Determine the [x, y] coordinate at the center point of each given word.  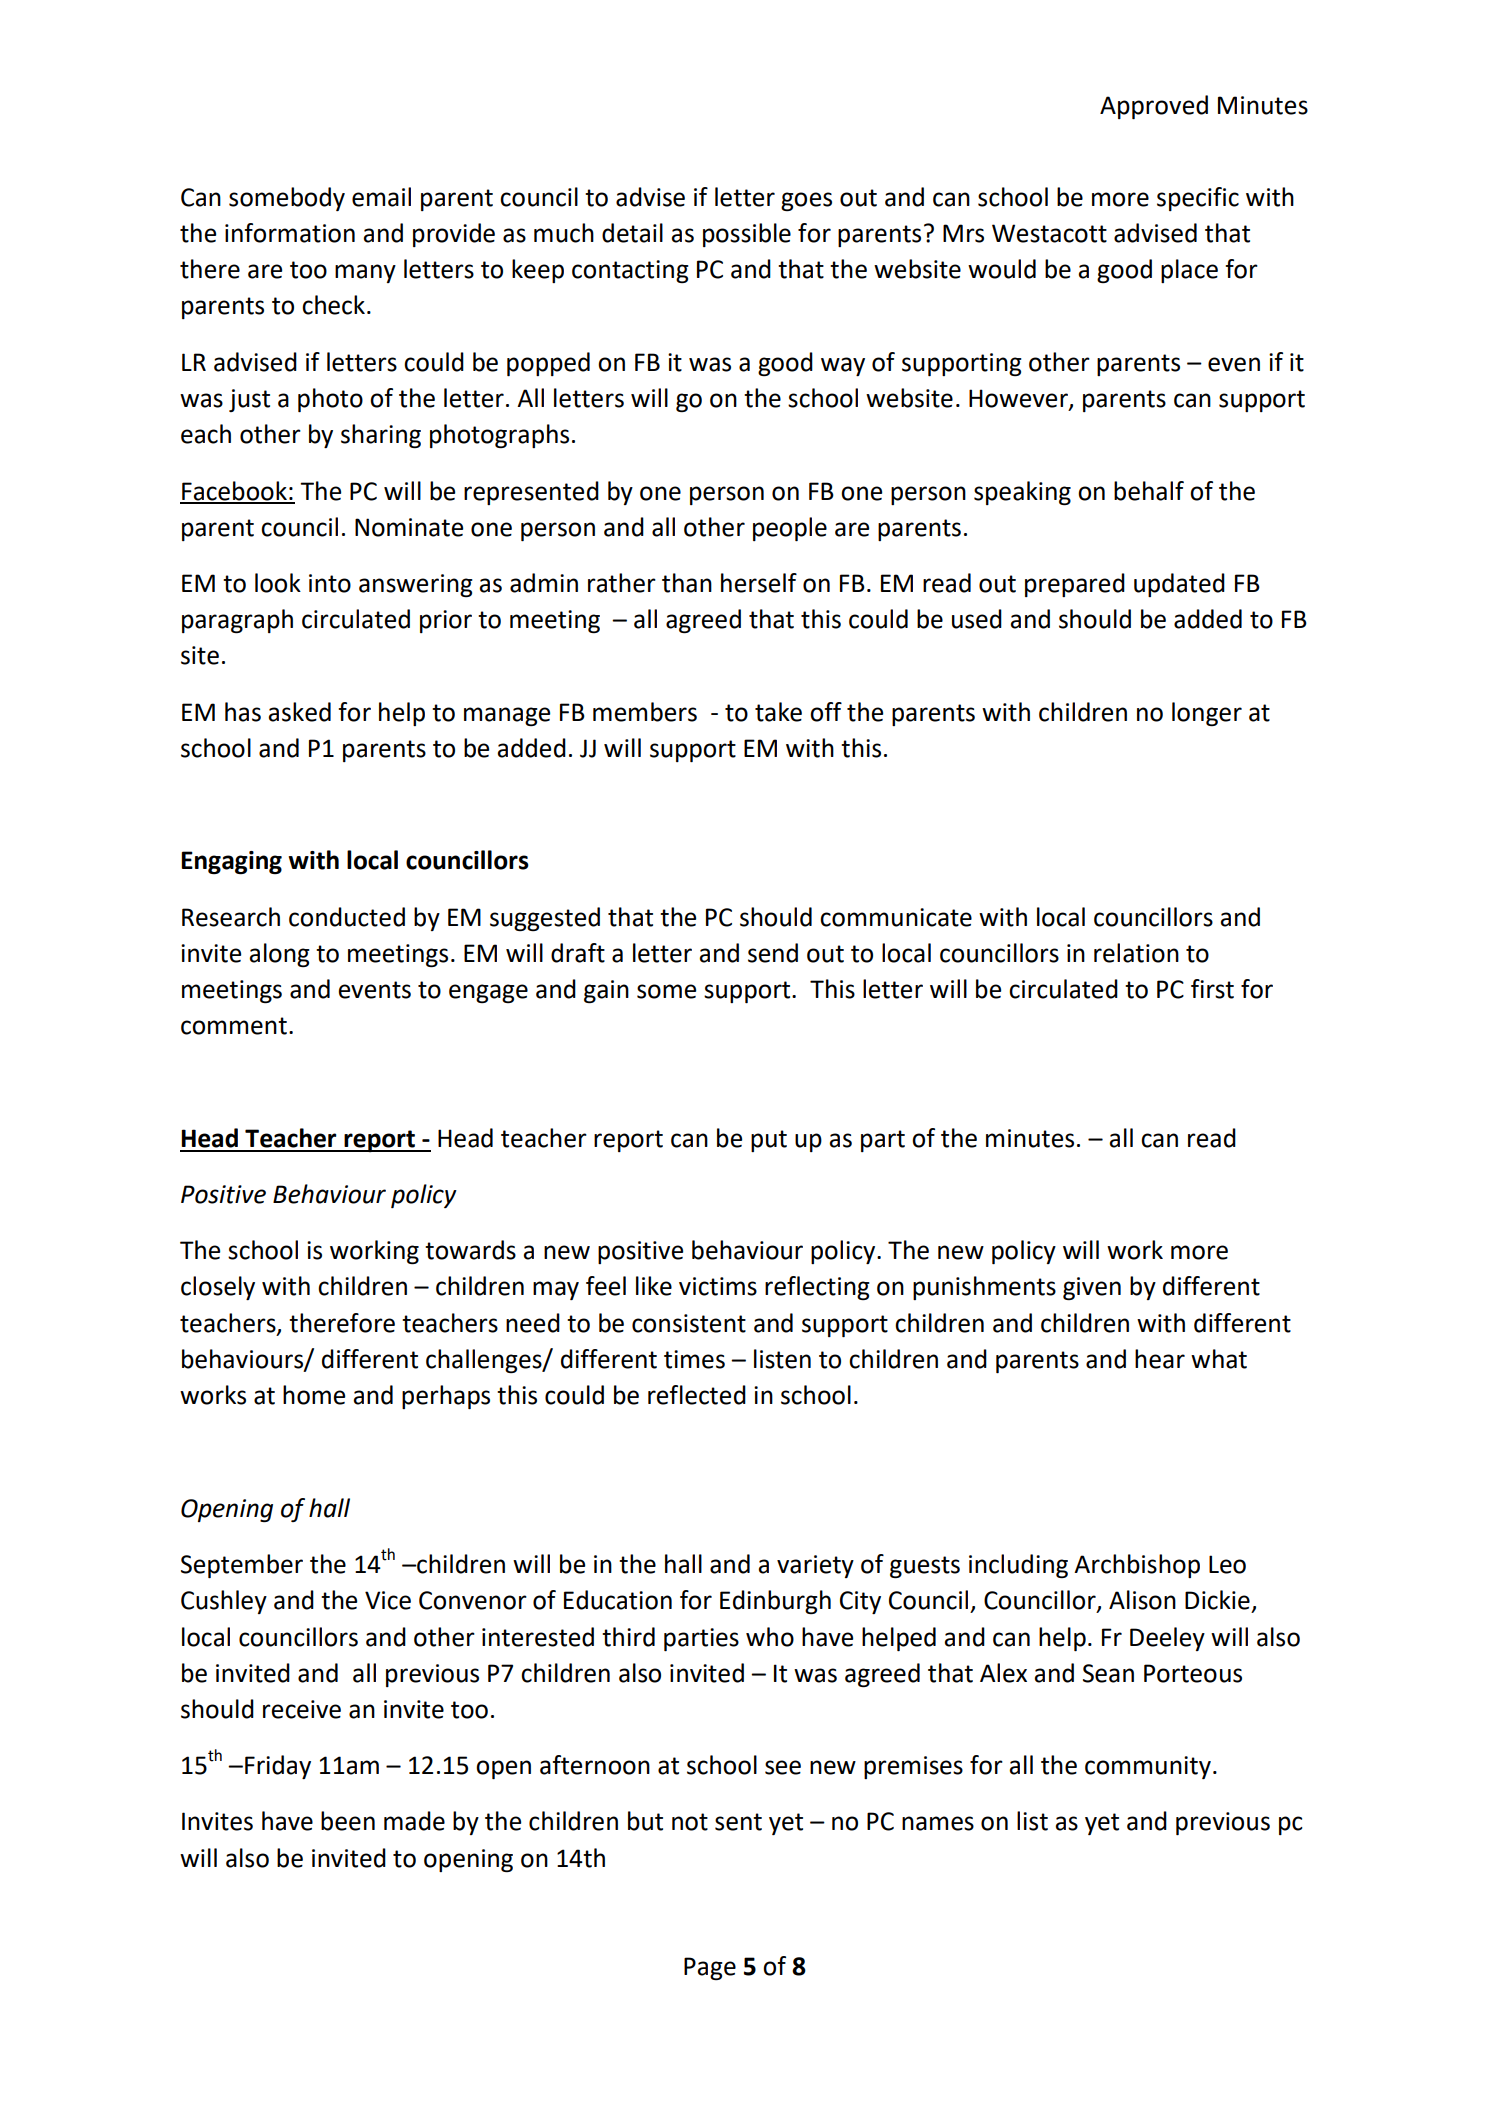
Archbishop [1137, 1566]
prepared [1075, 585]
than [687, 583]
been [348, 1821]
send [773, 953]
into [330, 583]
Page [710, 1968]
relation [1136, 953]
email [381, 197]
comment [234, 1026]
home [314, 1395]
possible [747, 235]
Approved [1154, 107]
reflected [697, 1395]
